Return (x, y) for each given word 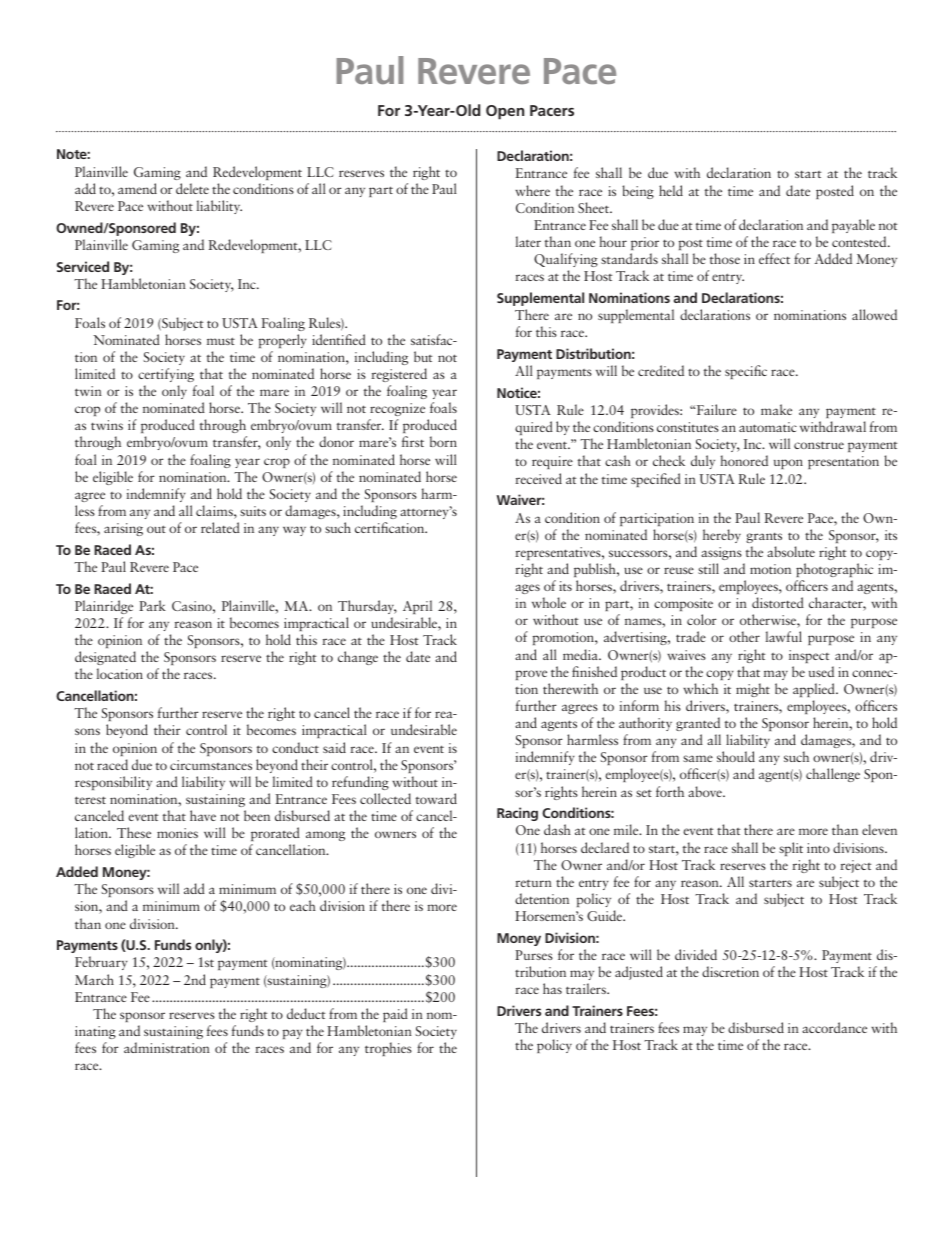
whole (549, 602)
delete (192, 188)
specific (746, 372)
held (671, 190)
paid (395, 1015)
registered (399, 375)
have (203, 815)
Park (152, 605)
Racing (517, 814)
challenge (833, 775)
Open (505, 112)
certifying (166, 375)
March (94, 979)
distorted (778, 602)
